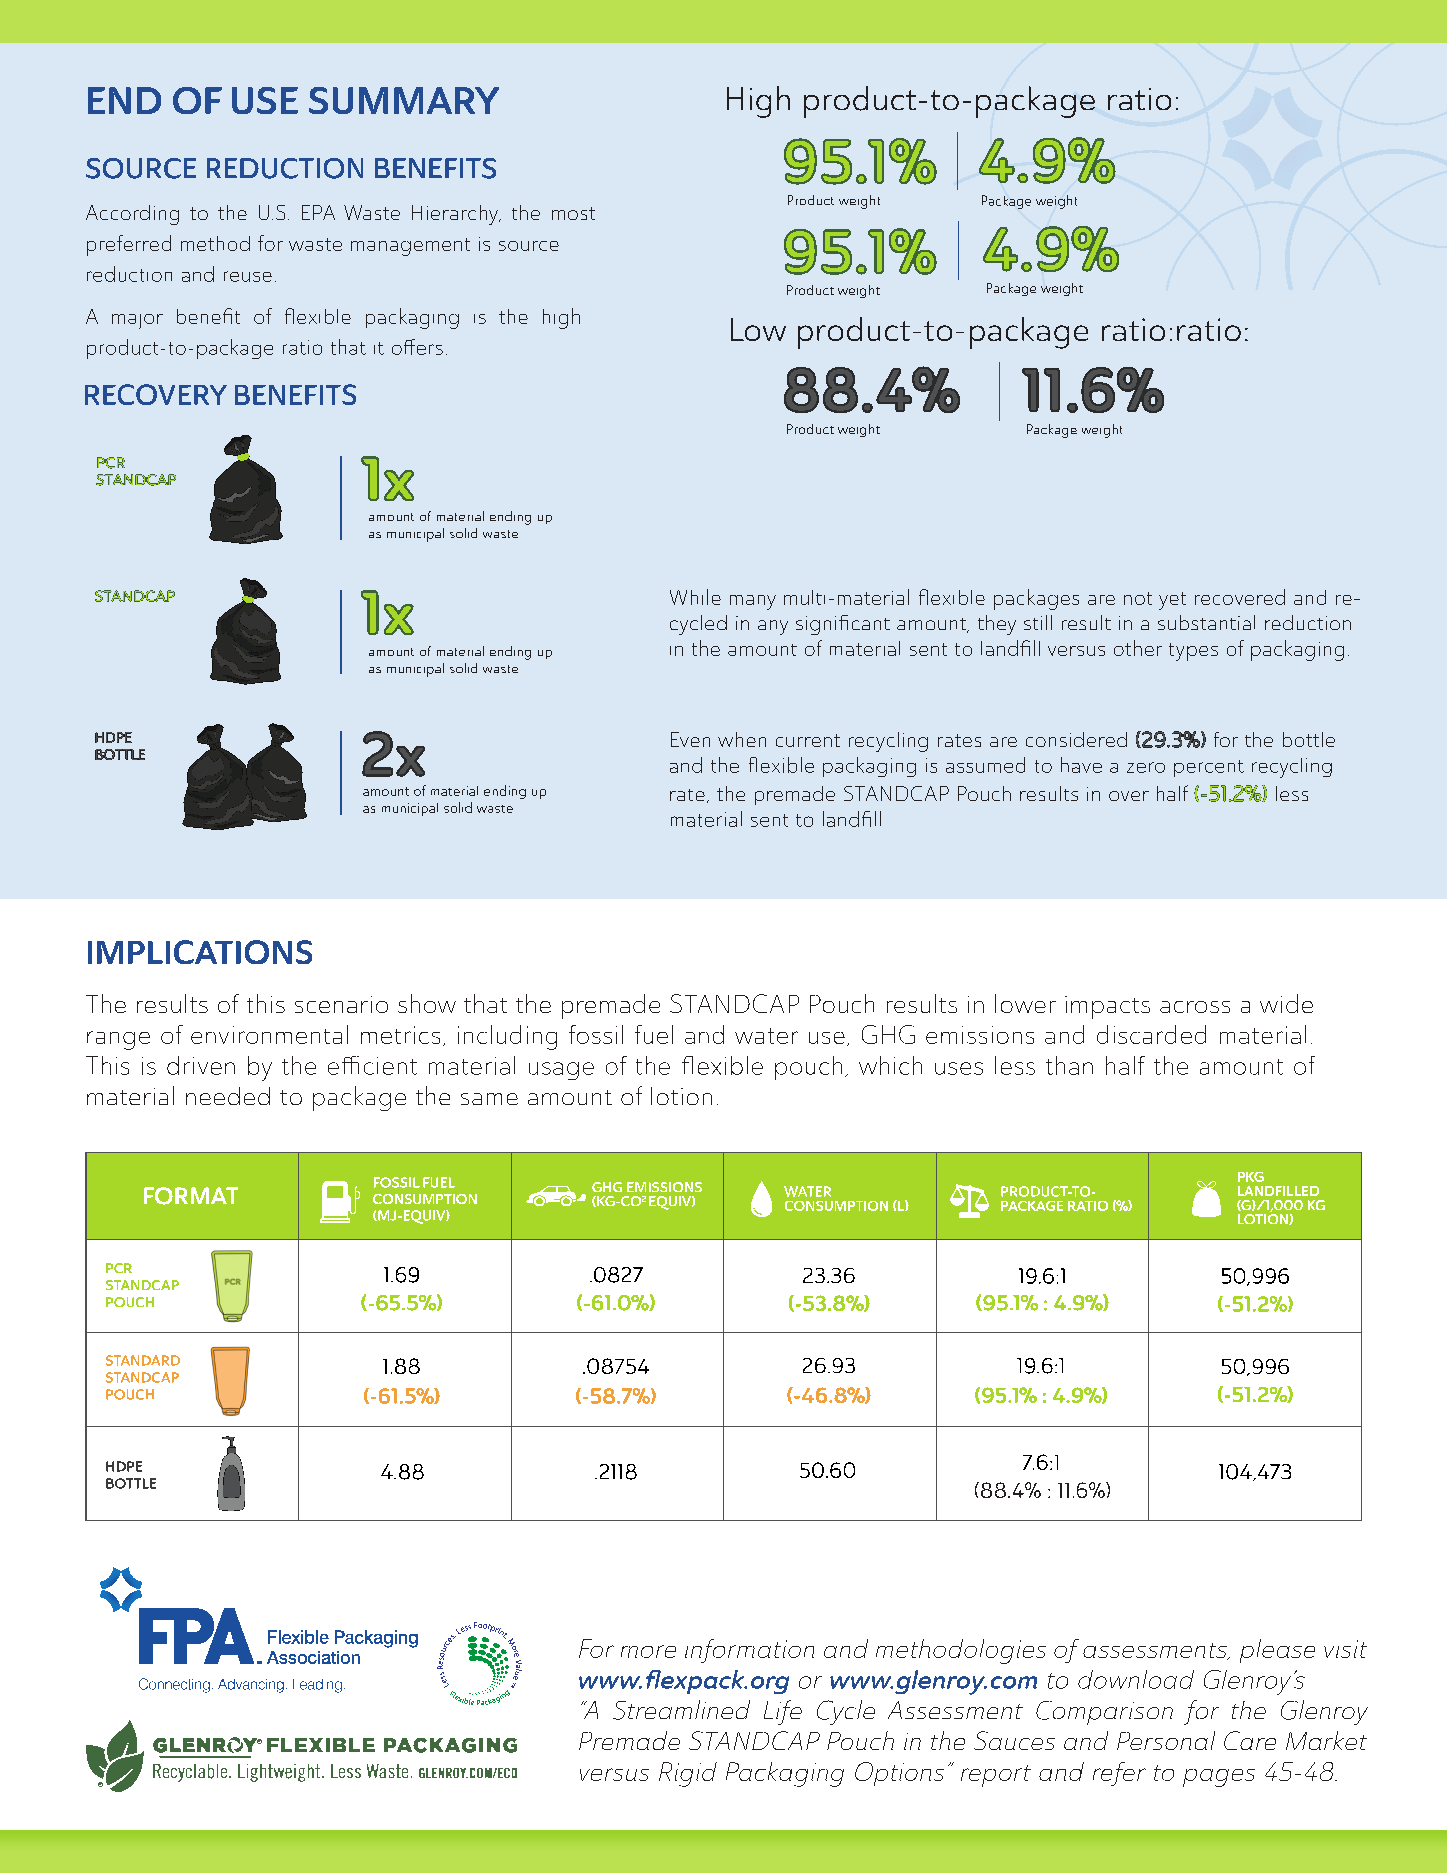  What do you see at coordinates (318, 212) in the page?
I see `EPA` at bounding box center [318, 212].
